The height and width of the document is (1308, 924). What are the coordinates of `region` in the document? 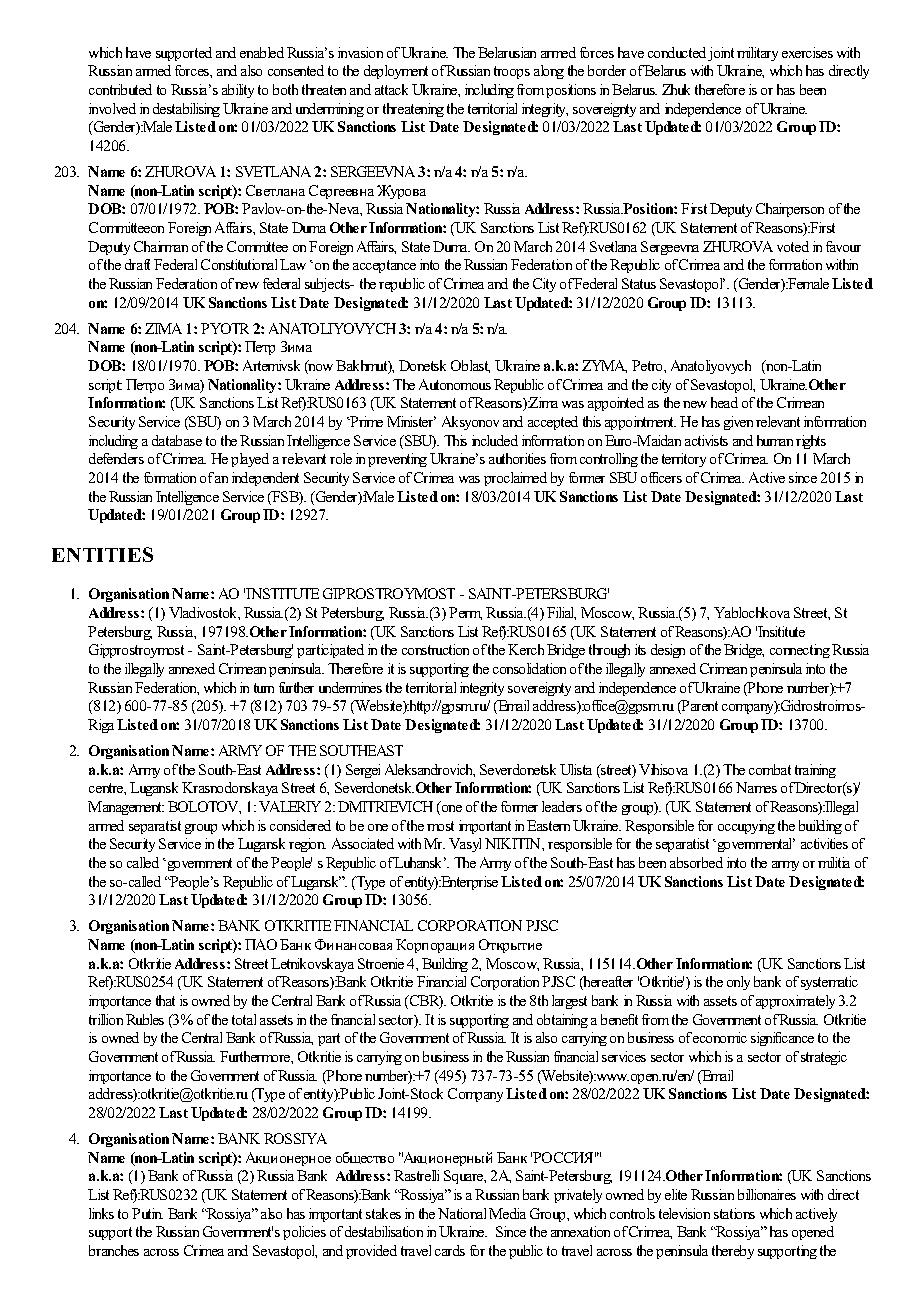 It's located at (307, 845).
